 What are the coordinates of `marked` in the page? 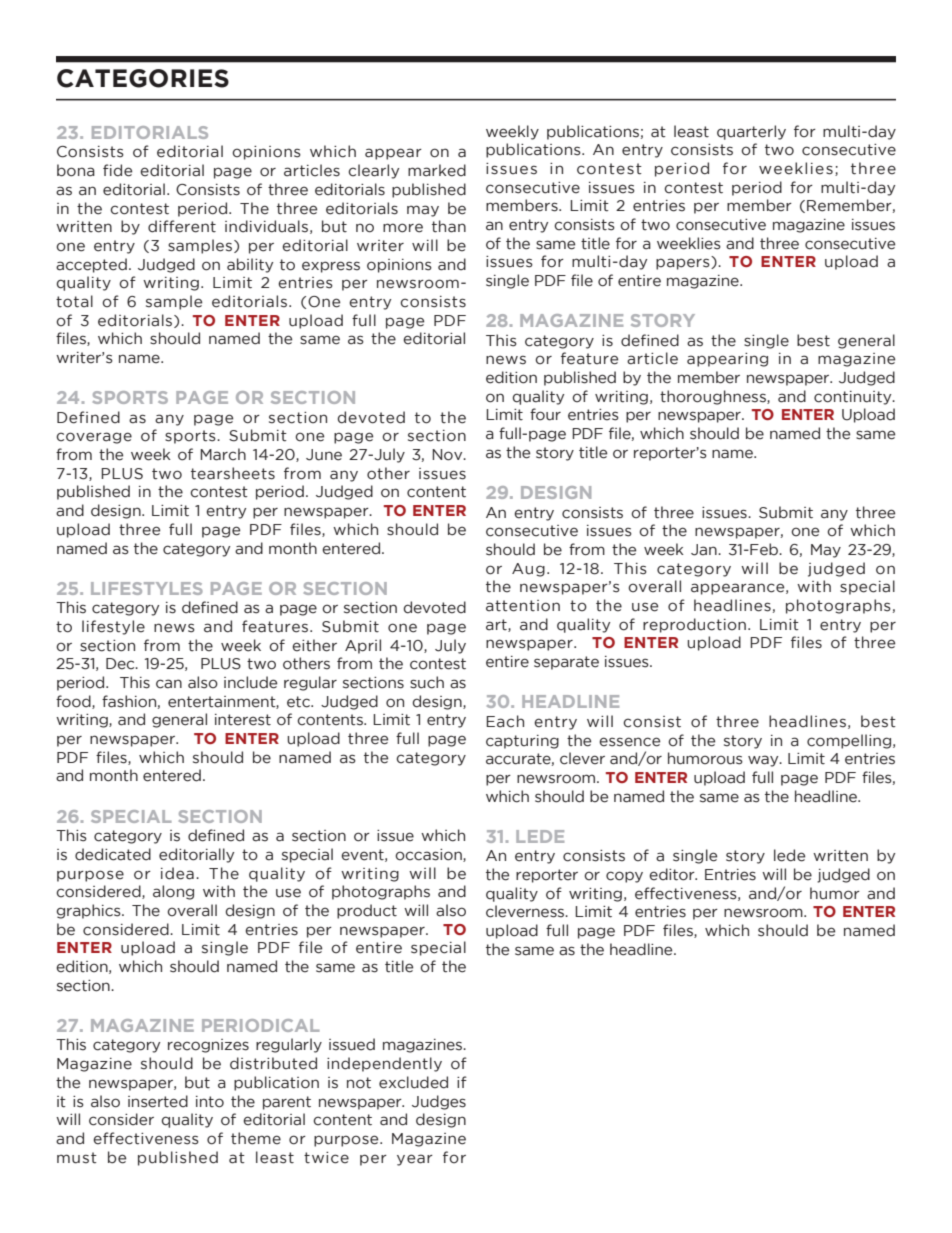 It's located at (437, 170).
